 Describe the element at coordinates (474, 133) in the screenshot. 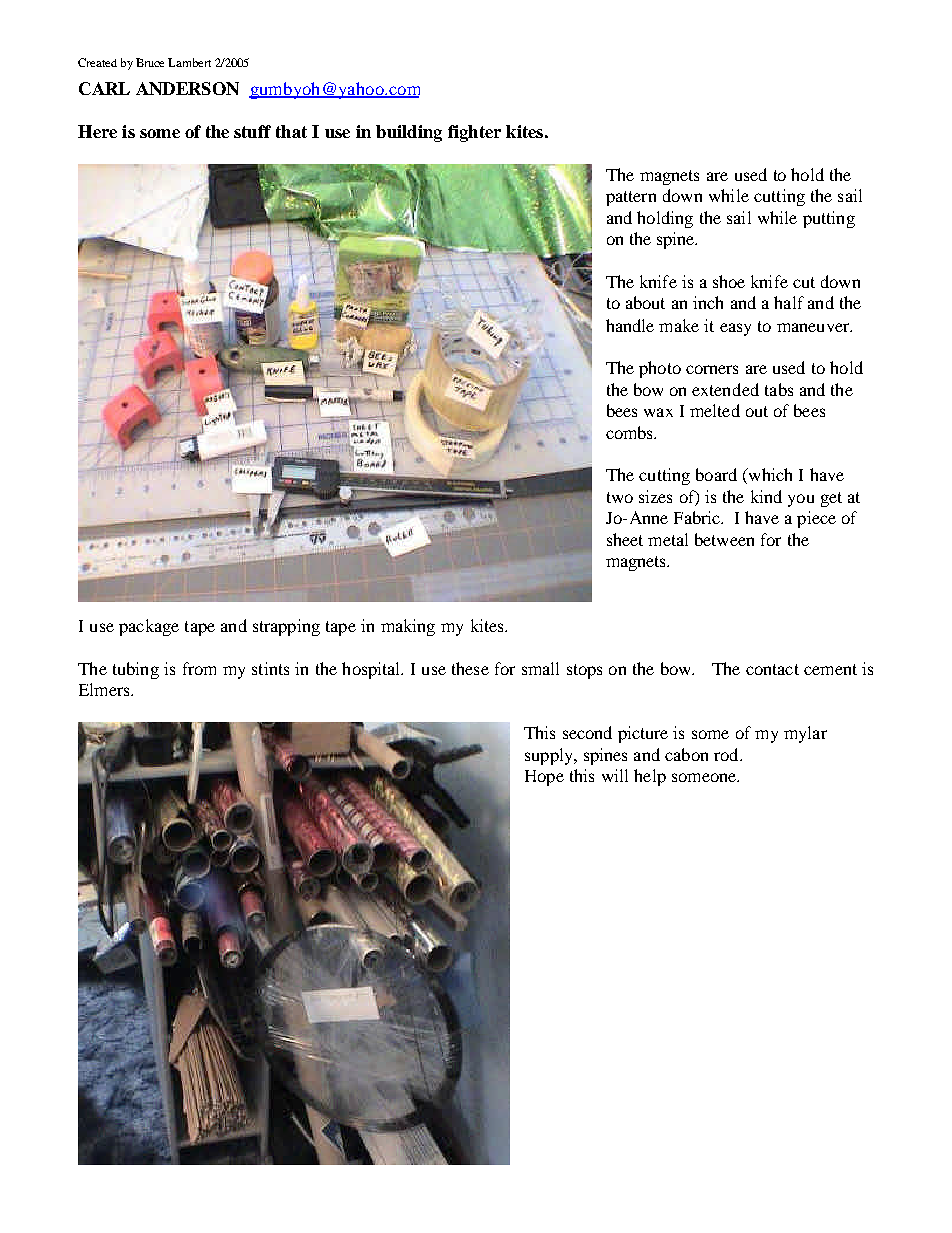

I see `fighter` at that location.
